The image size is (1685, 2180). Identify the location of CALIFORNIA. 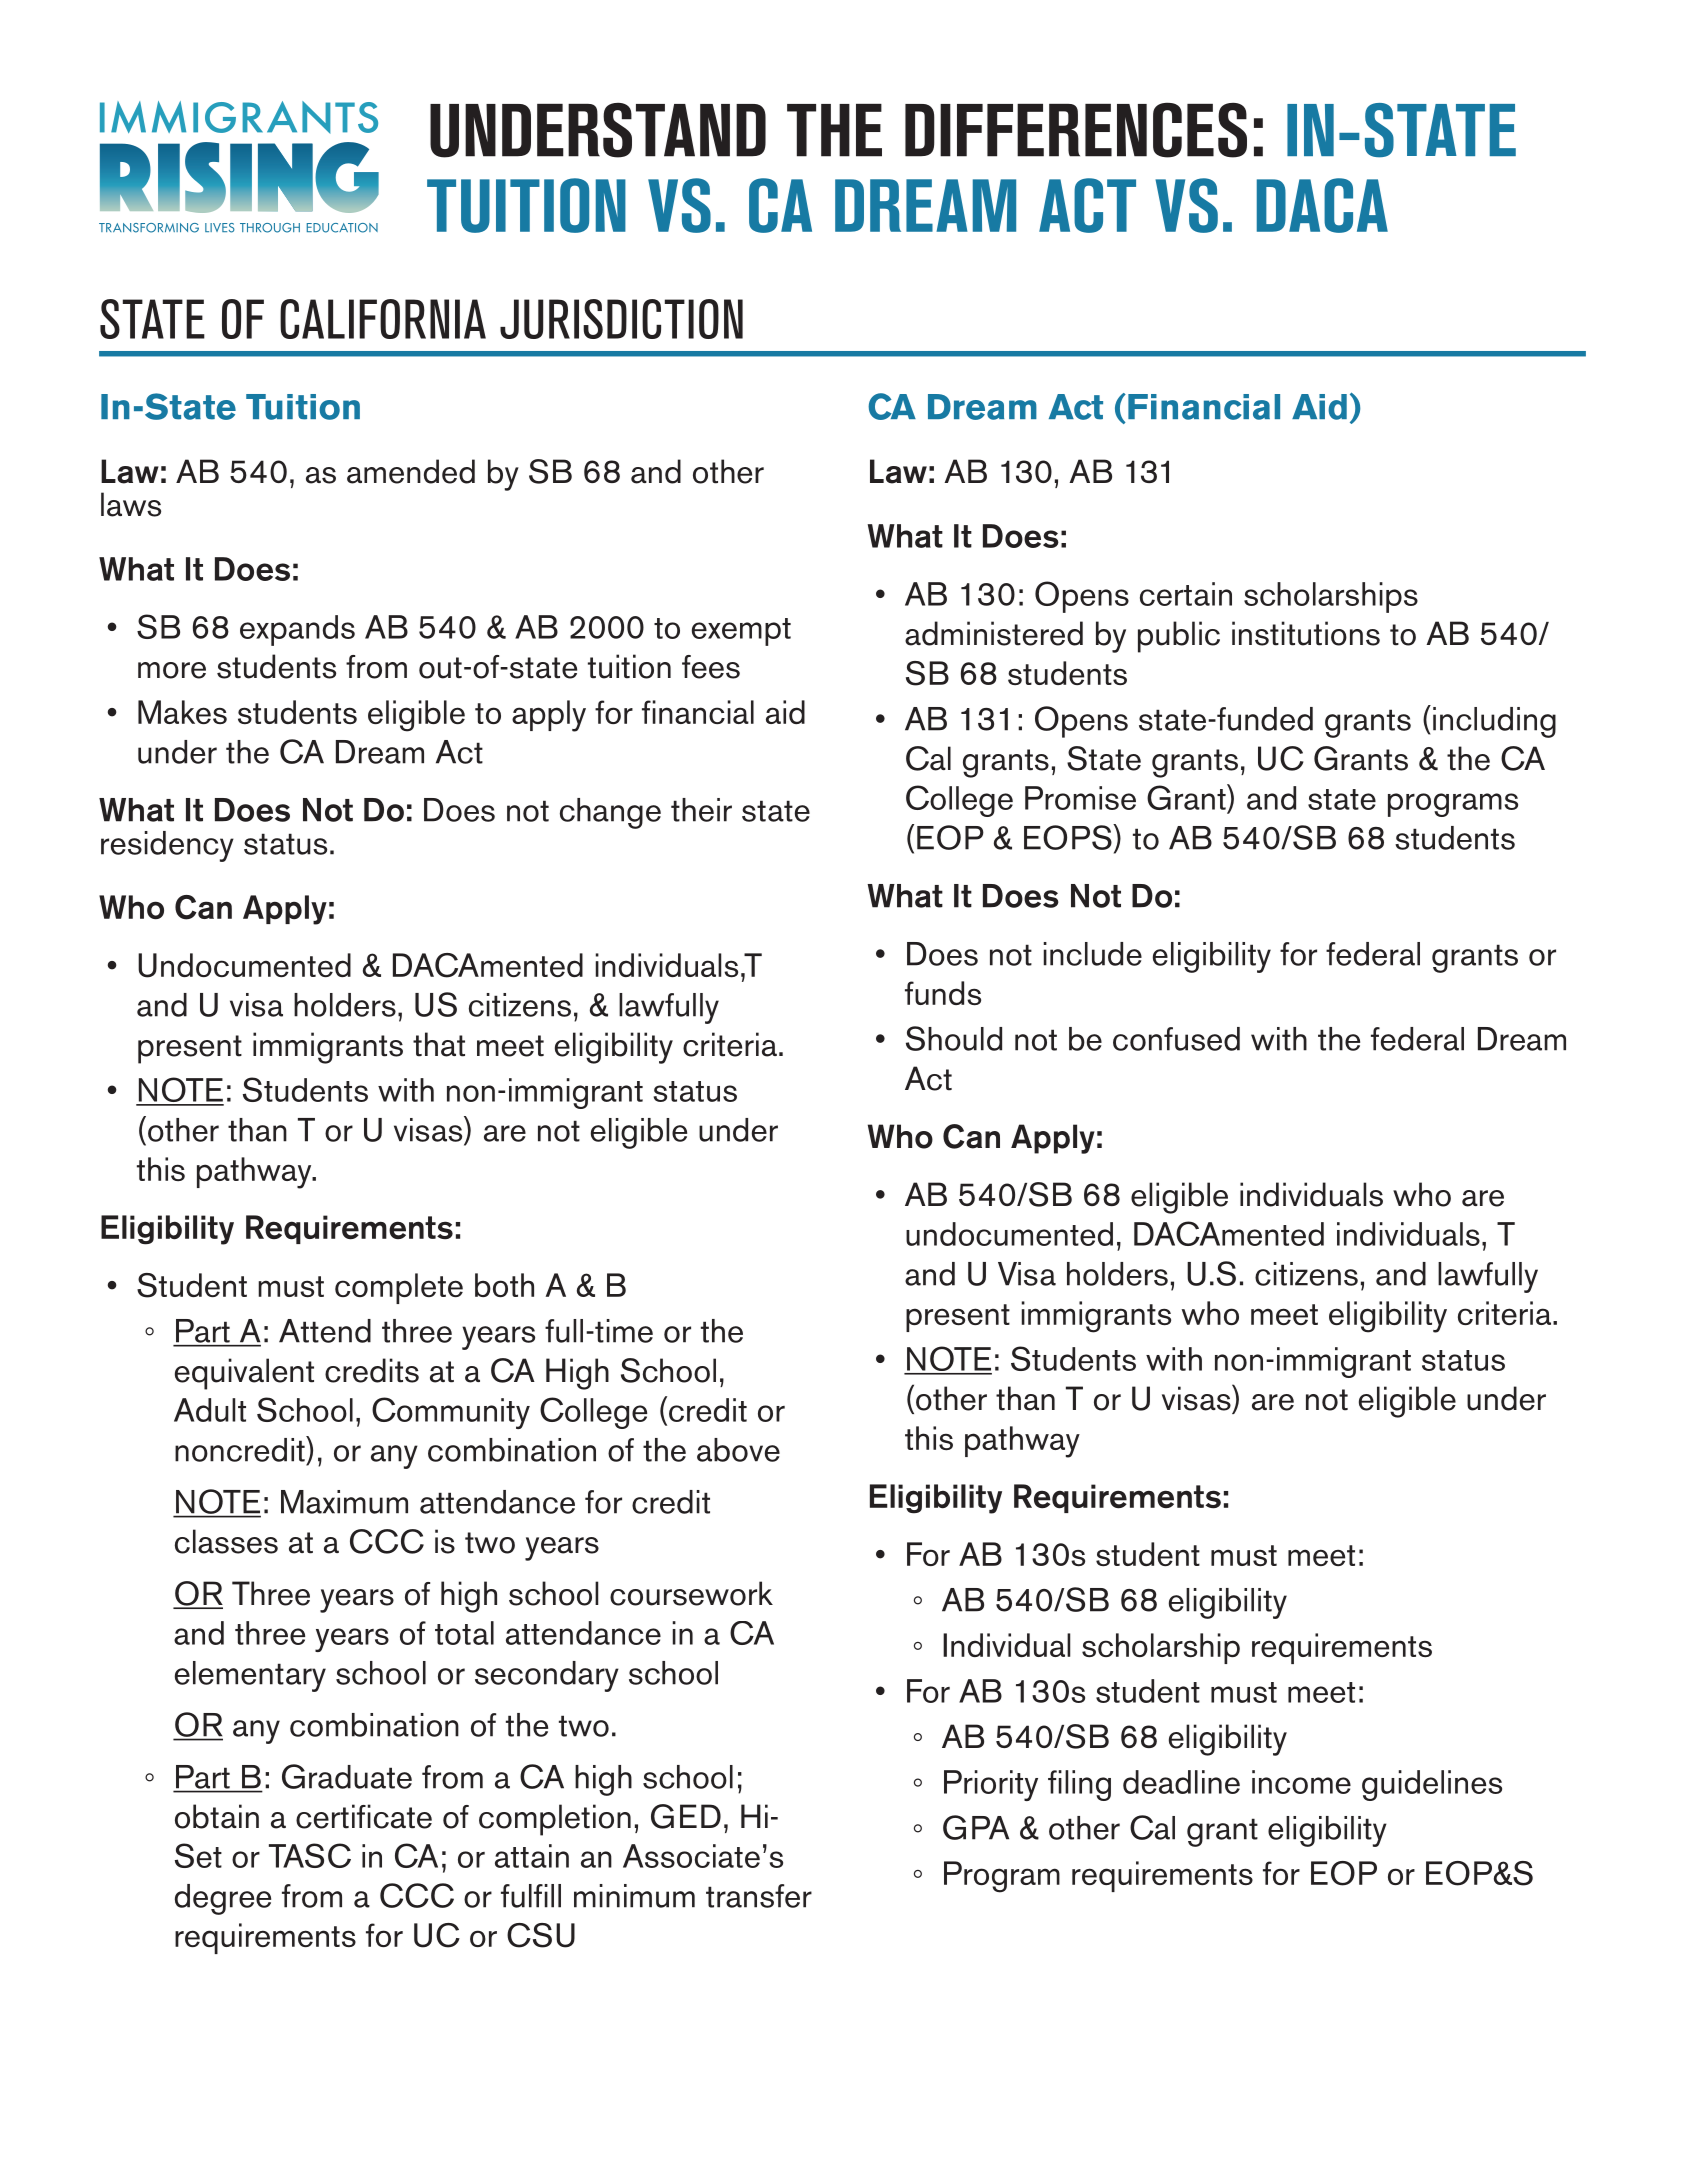
(383, 319).
